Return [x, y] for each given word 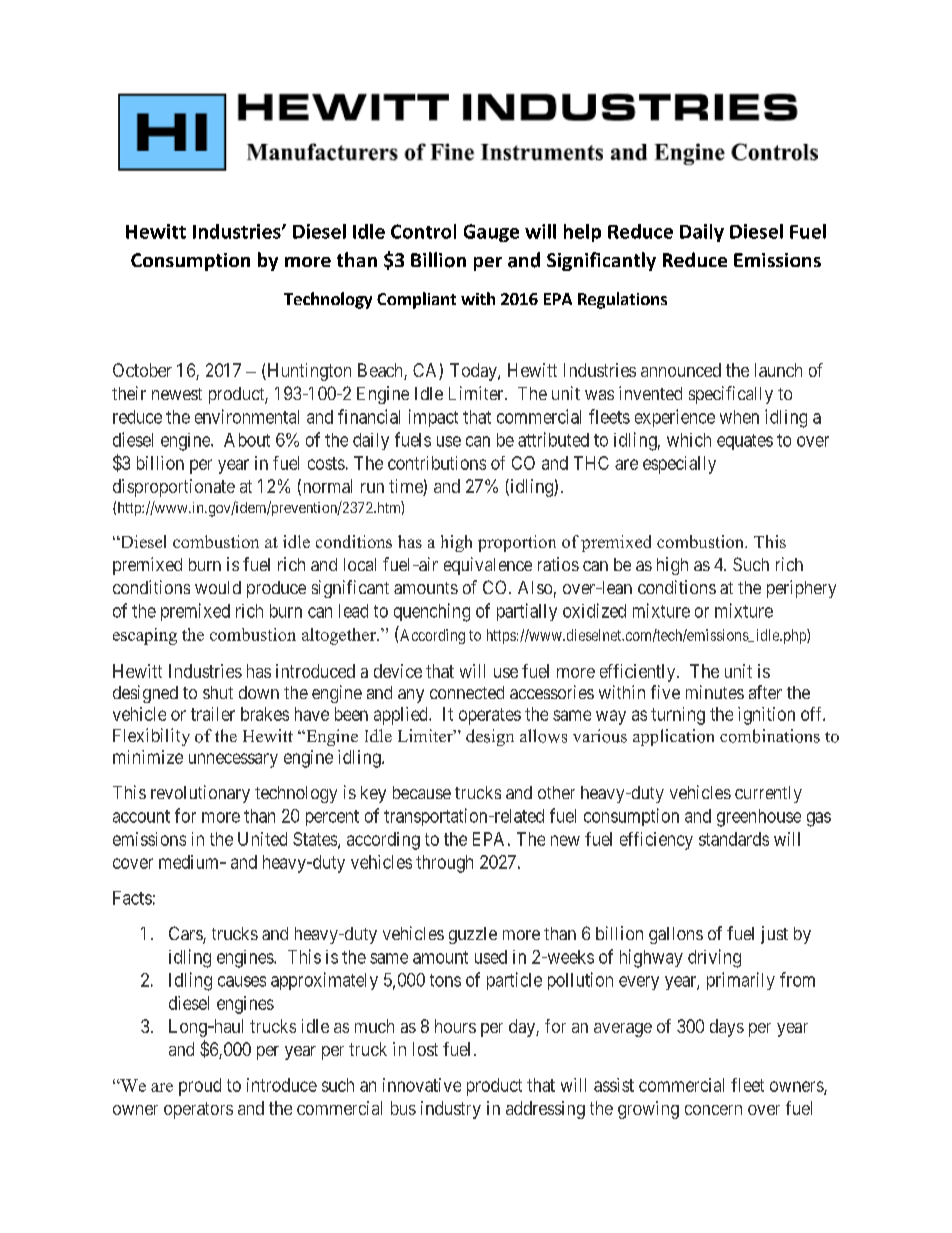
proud [200, 1087]
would [218, 587]
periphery [801, 589]
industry [451, 1110]
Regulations [622, 300]
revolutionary [200, 794]
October [142, 370]
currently [768, 794]
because [422, 792]
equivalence [488, 566]
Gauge [491, 233]
